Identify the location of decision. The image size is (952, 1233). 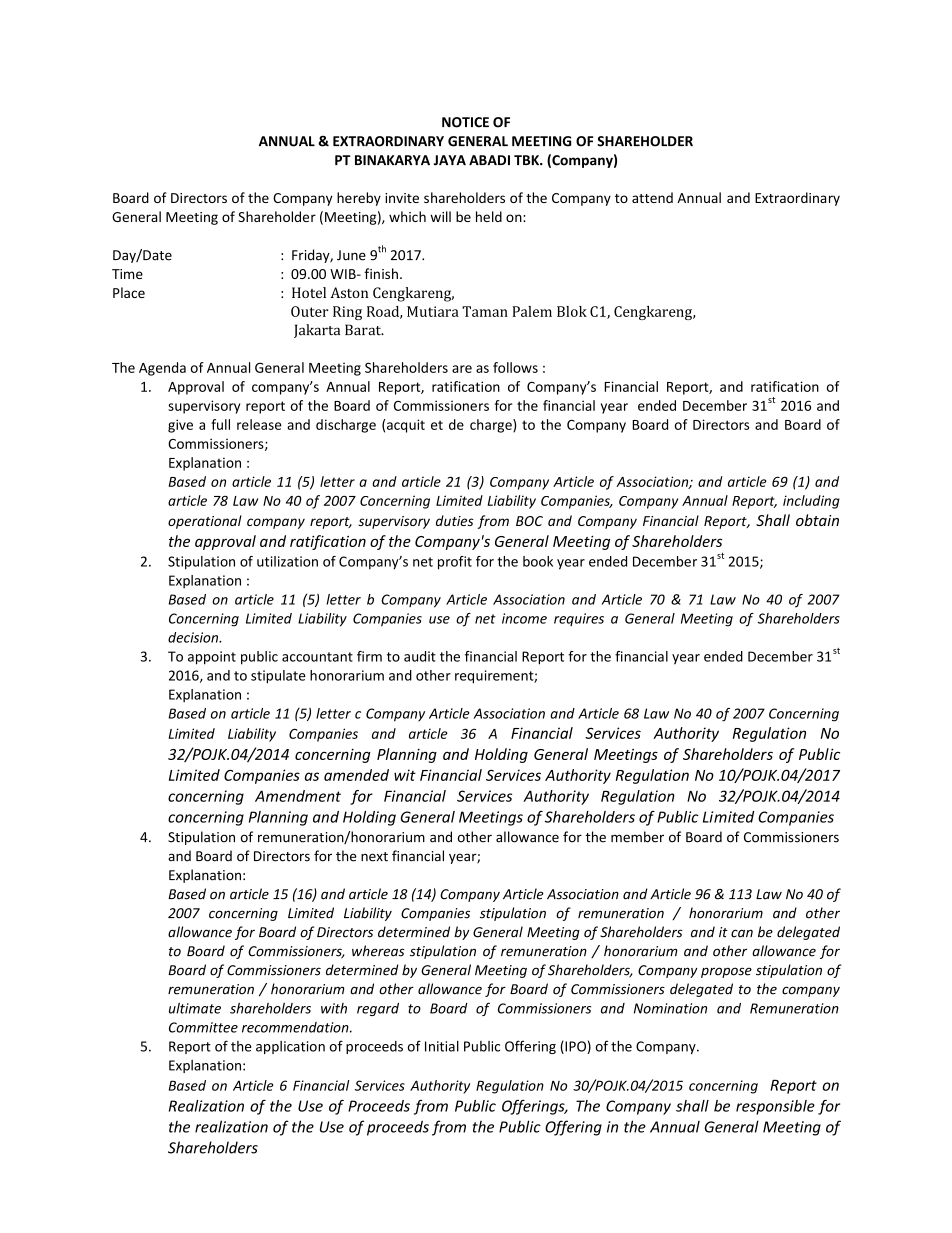
(194, 637).
